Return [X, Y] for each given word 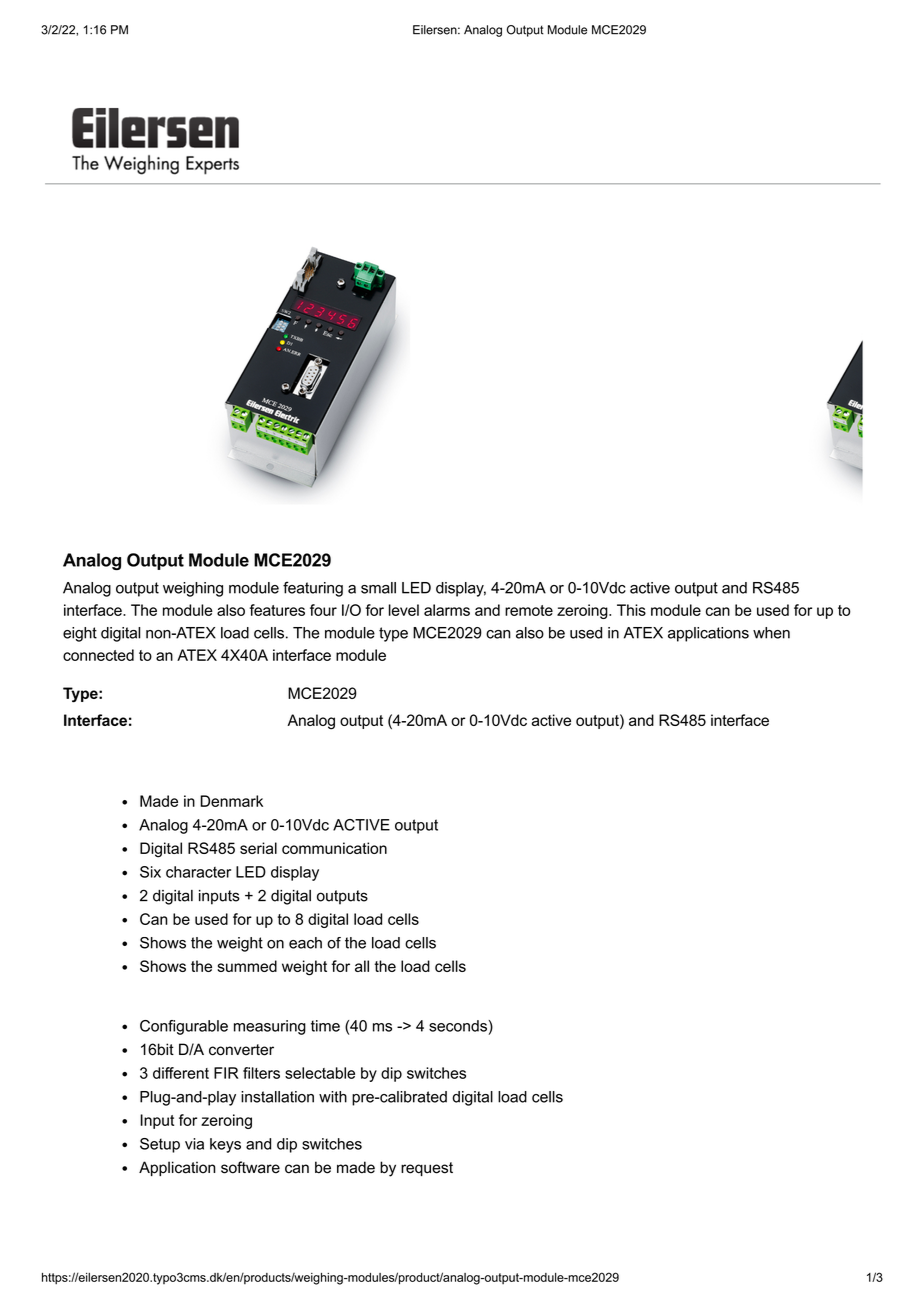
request [427, 1169]
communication [334, 848]
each [305, 943]
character [198, 872]
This [631, 610]
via [194, 1144]
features [277, 610]
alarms [447, 610]
